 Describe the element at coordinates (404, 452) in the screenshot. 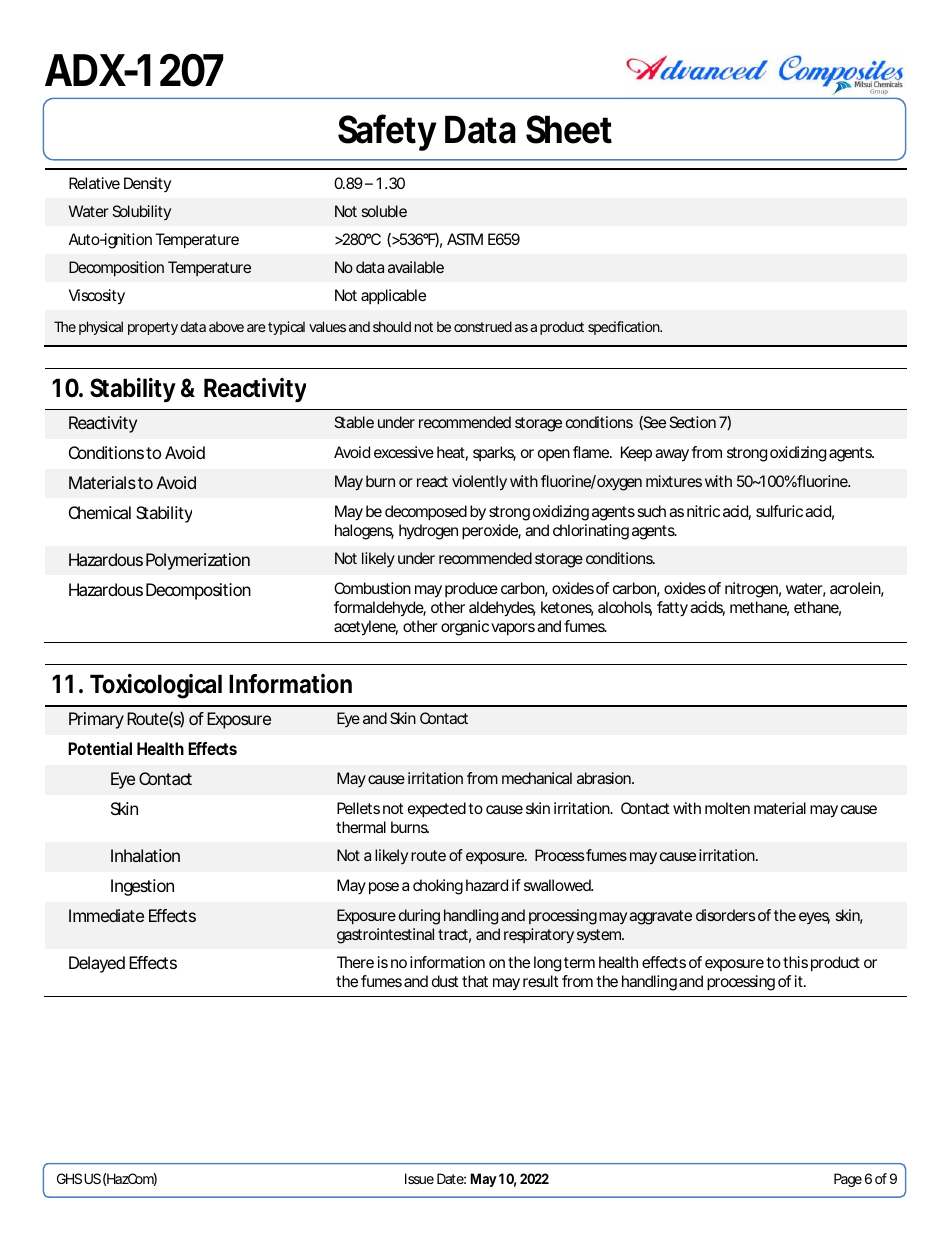

I see `excessive` at that location.
